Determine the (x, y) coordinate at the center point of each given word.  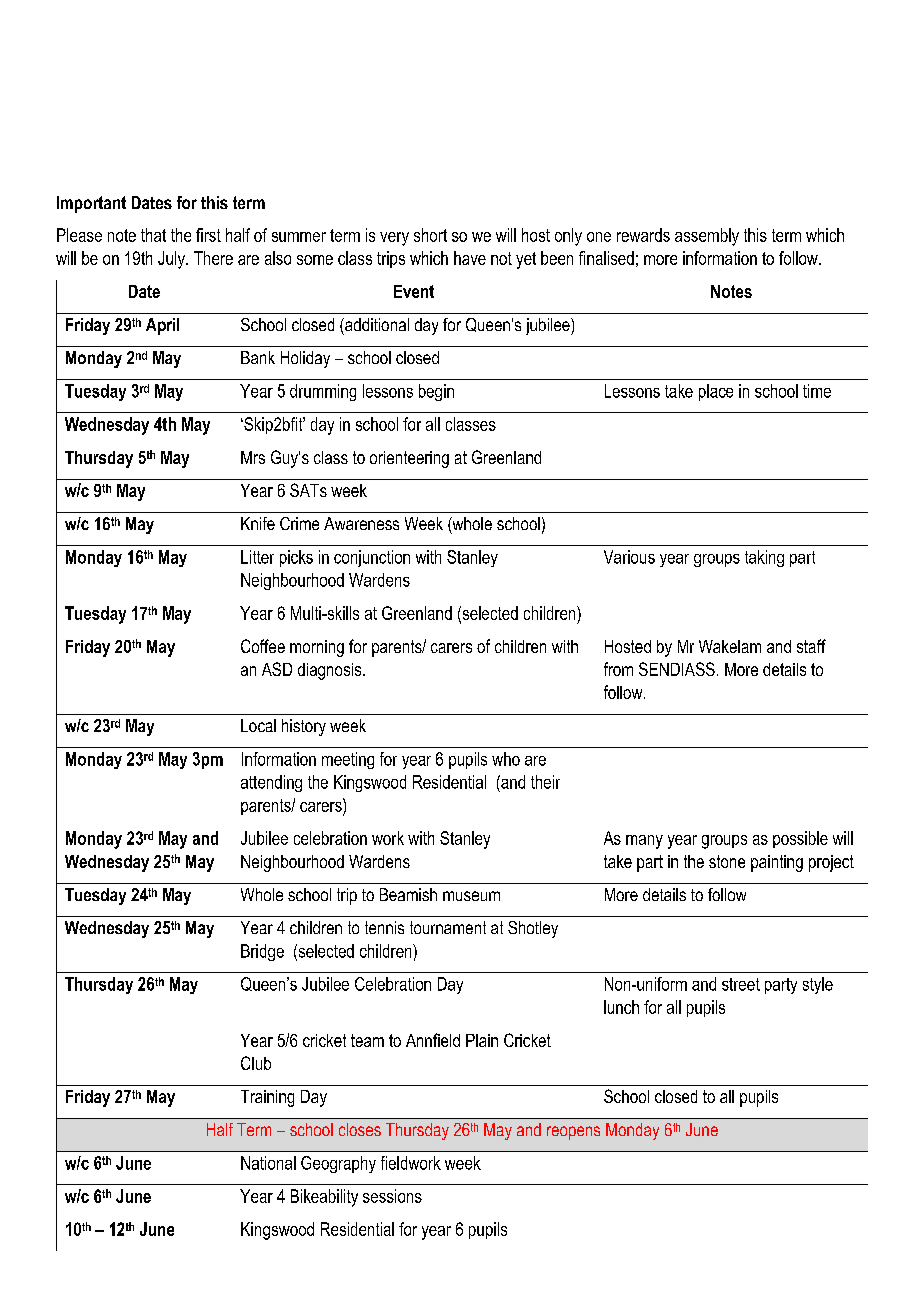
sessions (392, 1196)
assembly (707, 237)
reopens (573, 1133)
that (153, 235)
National (268, 1163)
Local (258, 725)
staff (811, 646)
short (430, 235)
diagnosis (331, 671)
